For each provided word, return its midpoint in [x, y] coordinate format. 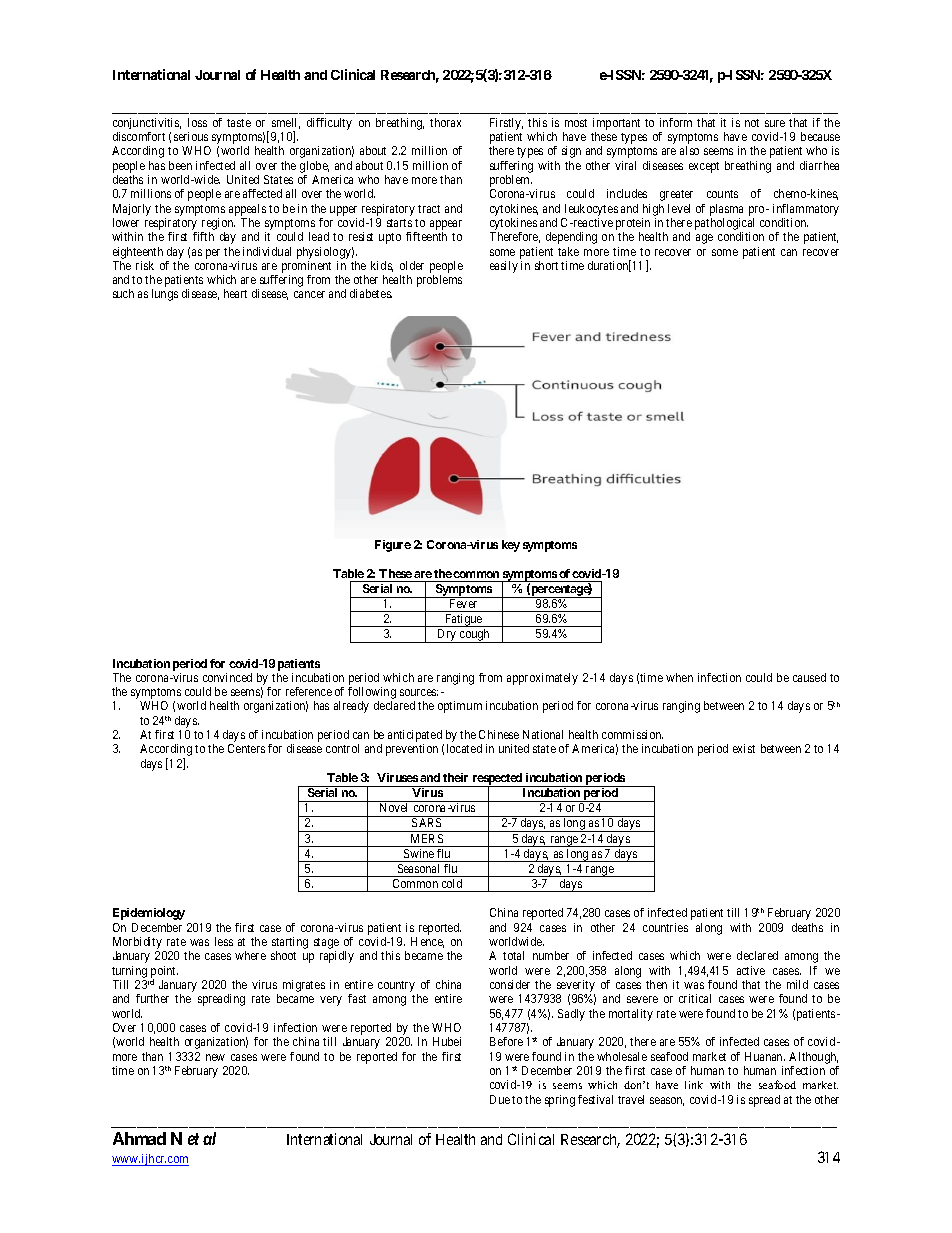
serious [191, 136]
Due [500, 1099]
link [694, 1085]
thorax [445, 122]
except [704, 167]
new [215, 1057]
